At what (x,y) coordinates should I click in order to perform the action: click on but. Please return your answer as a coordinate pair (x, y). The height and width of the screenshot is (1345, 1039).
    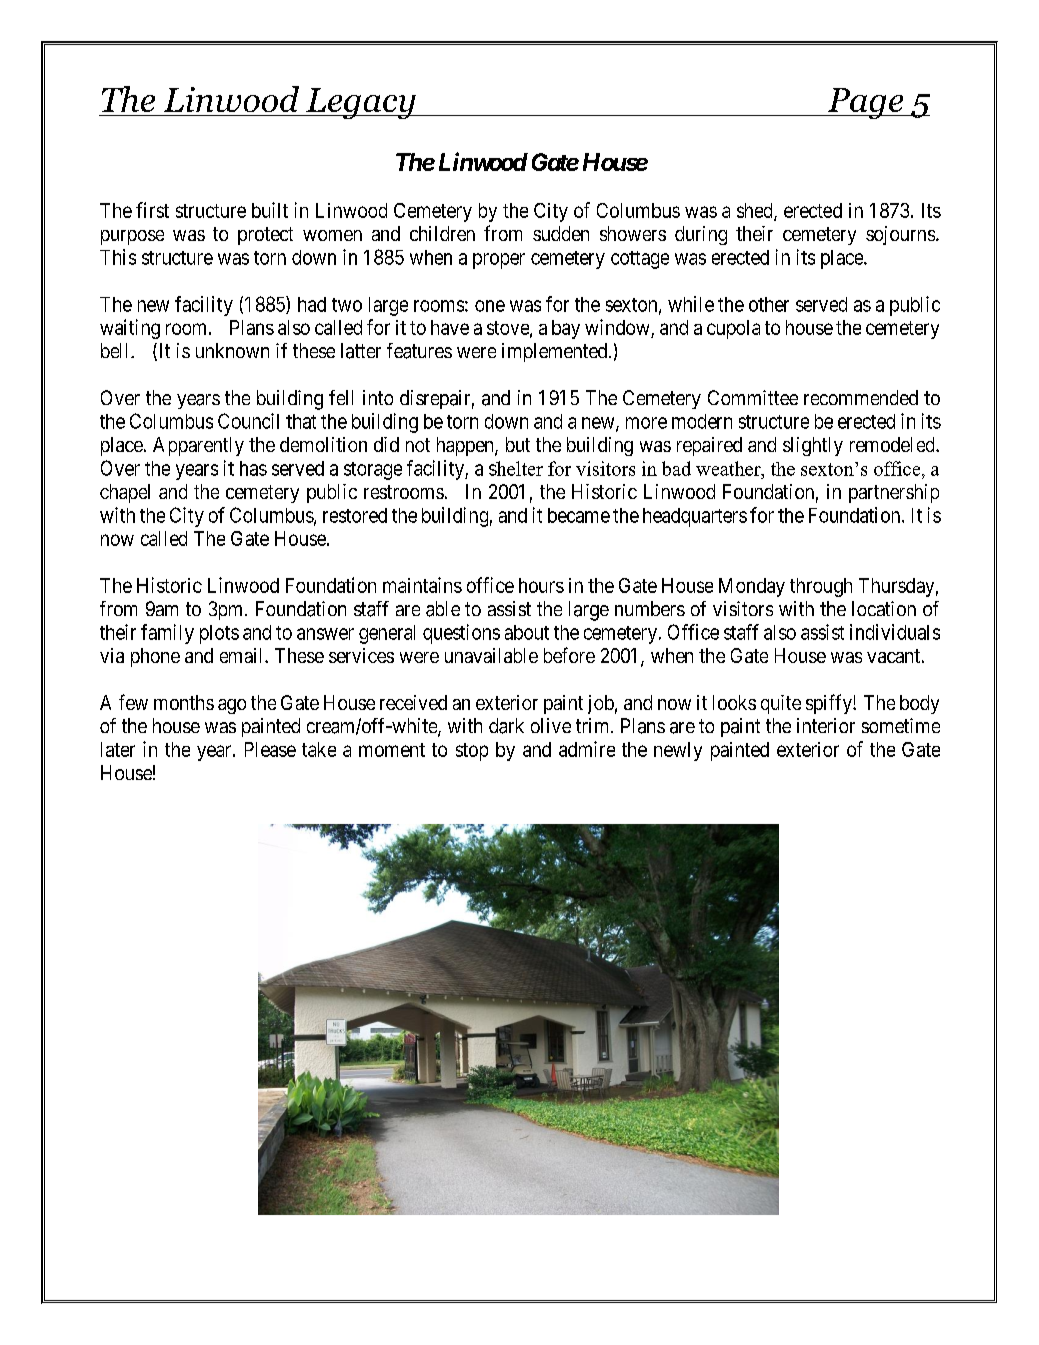
    Looking at the image, I should click on (518, 444).
